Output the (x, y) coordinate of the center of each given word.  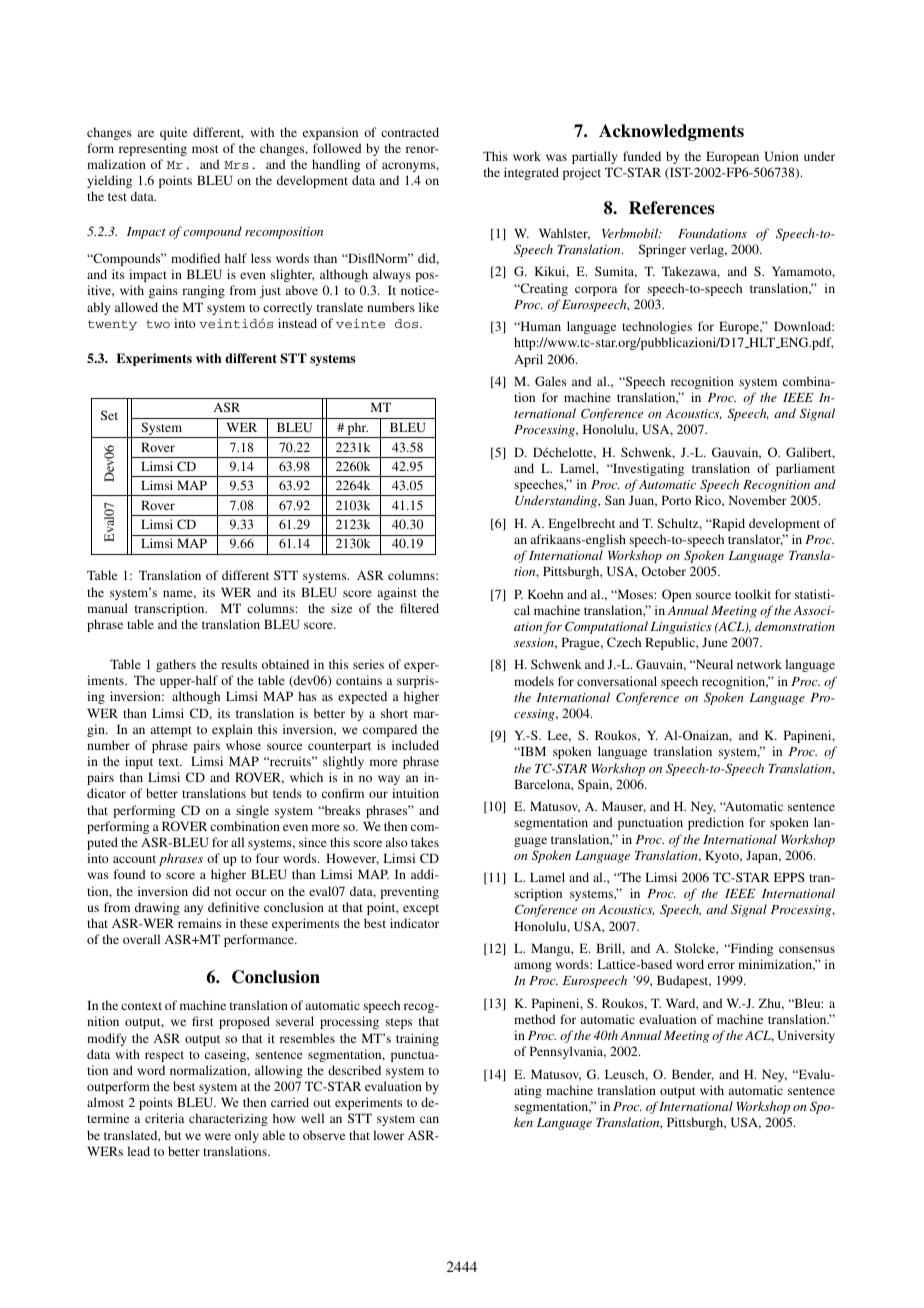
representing (153, 149)
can (429, 1119)
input (139, 762)
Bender (693, 1075)
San (615, 500)
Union (782, 156)
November (758, 500)
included (415, 745)
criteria (164, 1118)
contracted (410, 132)
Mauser (624, 807)
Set (109, 415)
